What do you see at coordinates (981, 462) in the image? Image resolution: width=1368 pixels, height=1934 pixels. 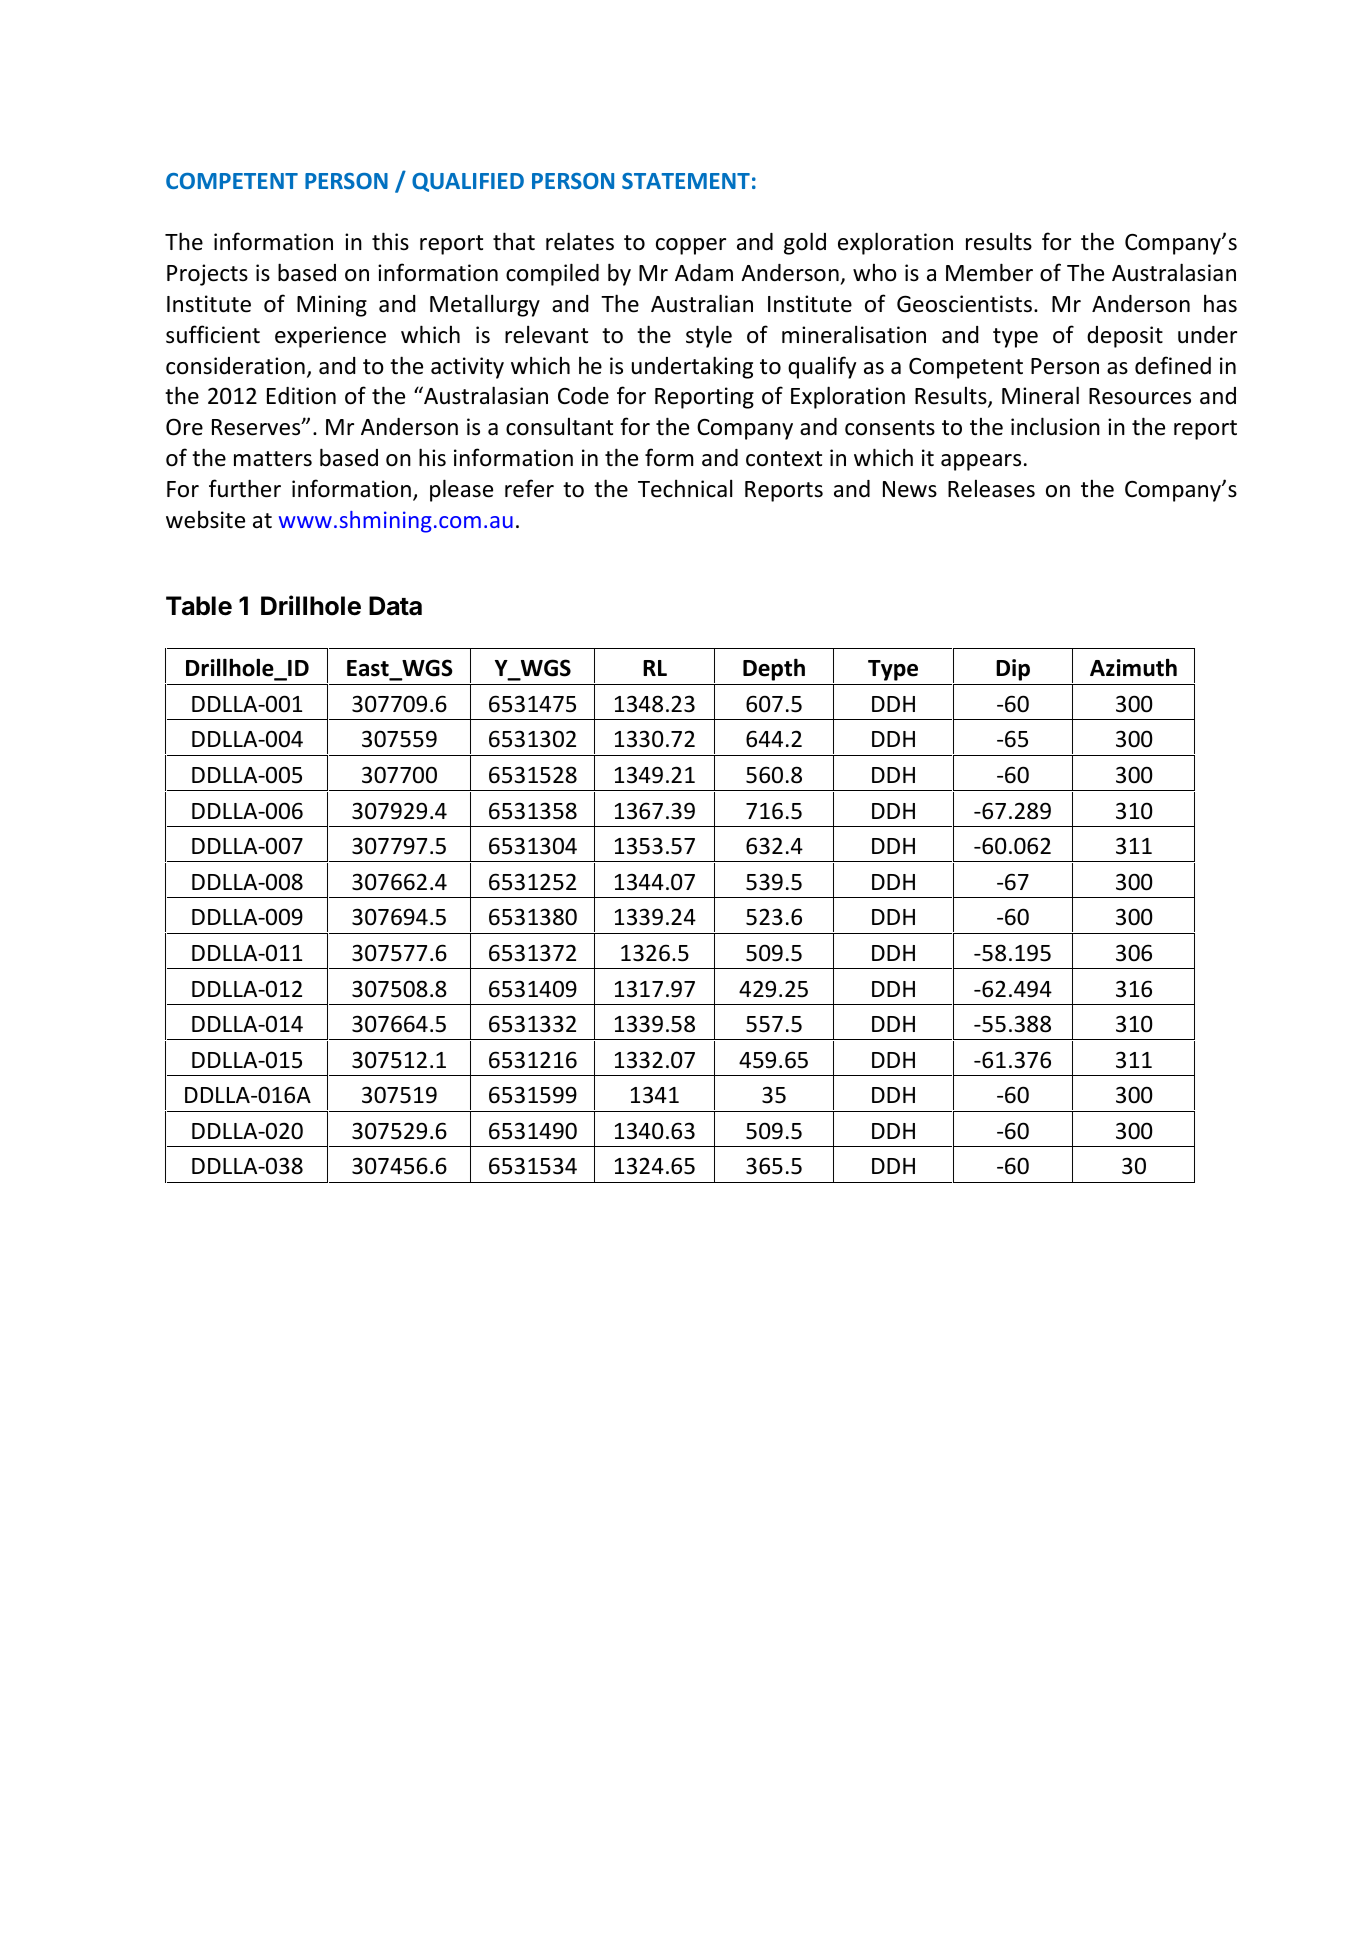 I see `appears` at bounding box center [981, 462].
